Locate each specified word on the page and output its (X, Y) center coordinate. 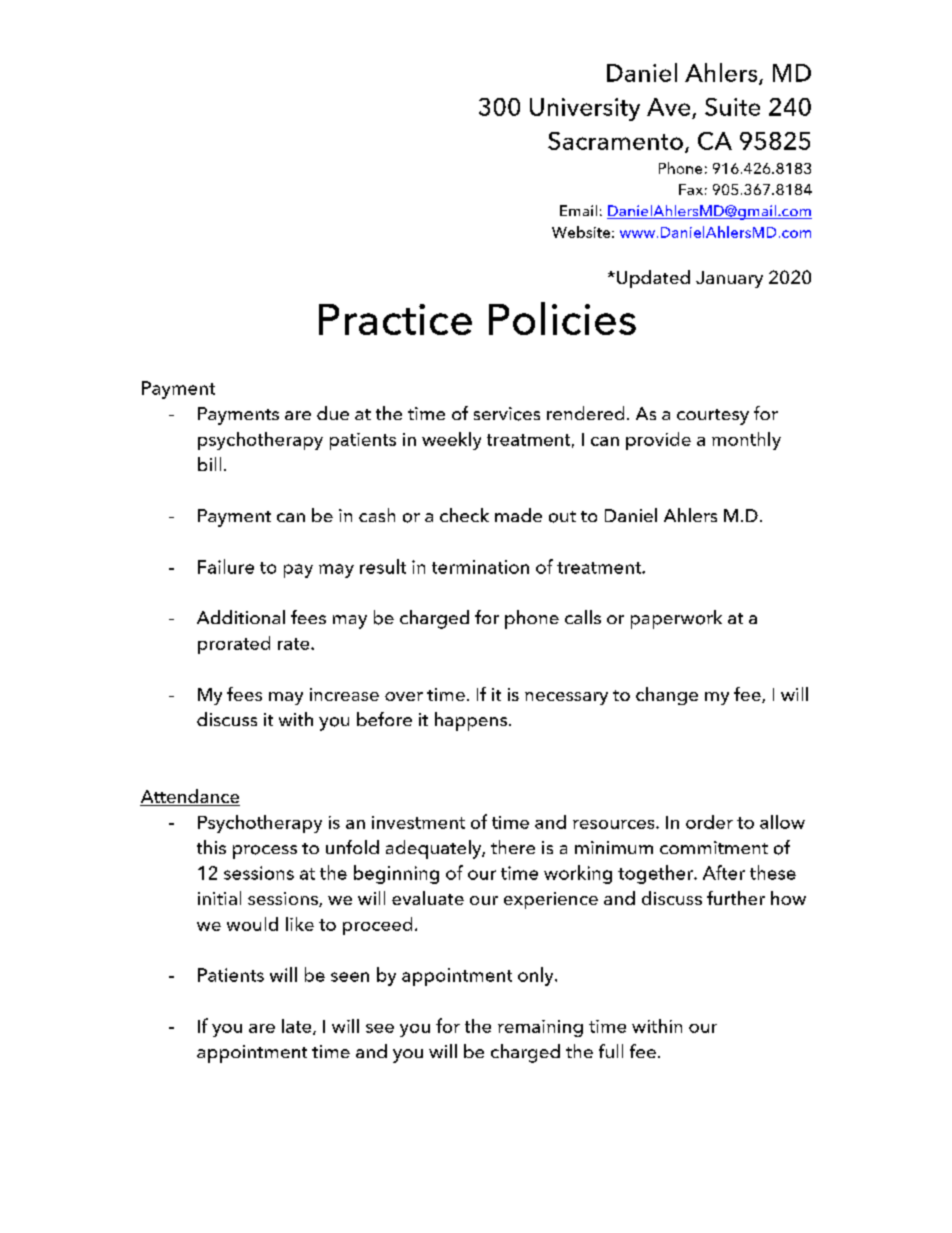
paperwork (676, 619)
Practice (395, 319)
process (265, 852)
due (333, 413)
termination (480, 567)
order (709, 822)
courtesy (713, 417)
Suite (732, 107)
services (507, 414)
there (513, 847)
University (585, 109)
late (298, 1027)
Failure (226, 566)
